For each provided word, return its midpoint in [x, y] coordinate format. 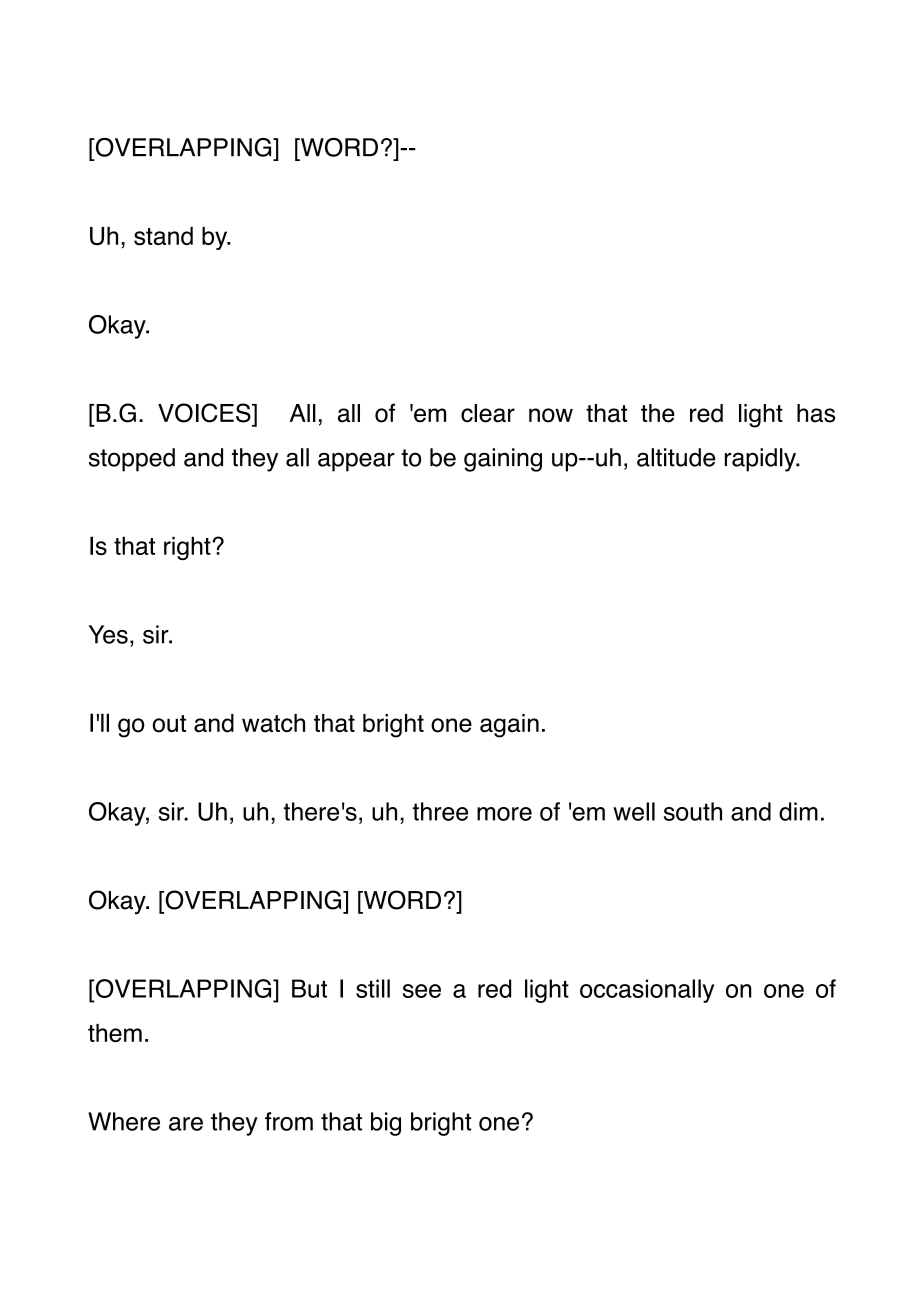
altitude [676, 457]
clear [488, 413]
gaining [503, 460]
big [386, 1124]
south [693, 811]
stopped [132, 460]
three [440, 811]
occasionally [647, 991]
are [186, 1124]
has [816, 413]
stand [163, 236]
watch [273, 723]
